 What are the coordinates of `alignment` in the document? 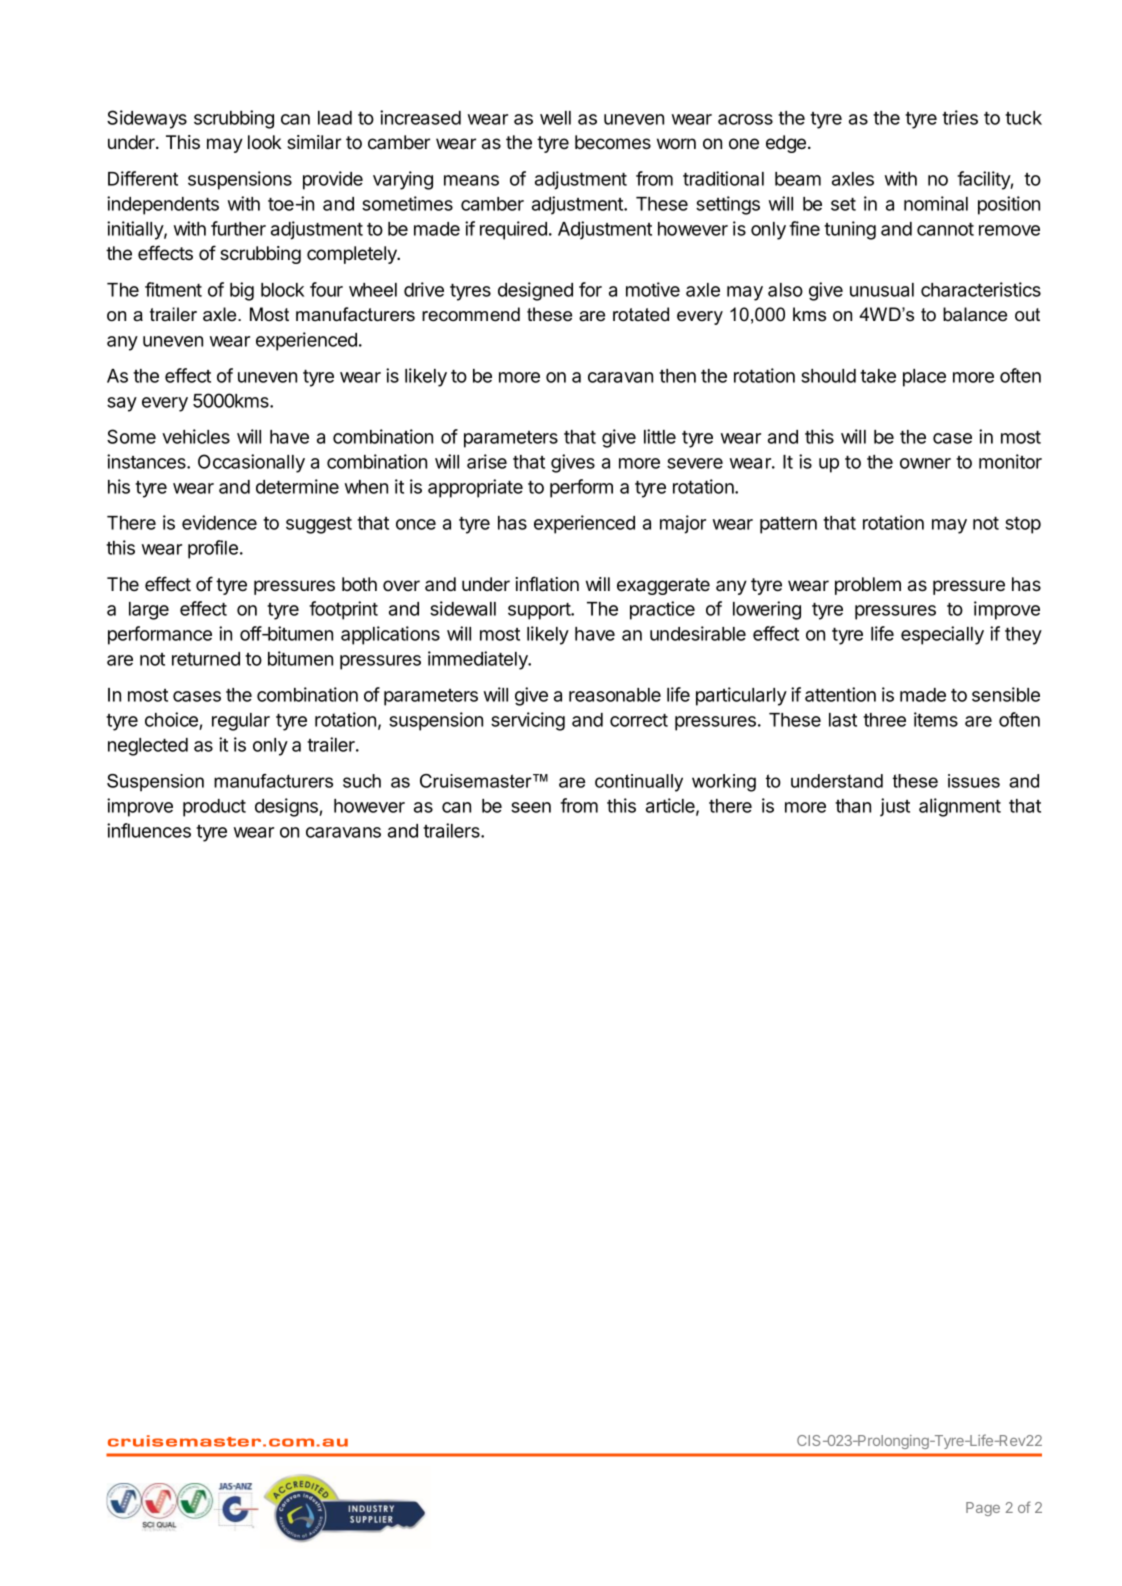 It's located at (960, 807).
